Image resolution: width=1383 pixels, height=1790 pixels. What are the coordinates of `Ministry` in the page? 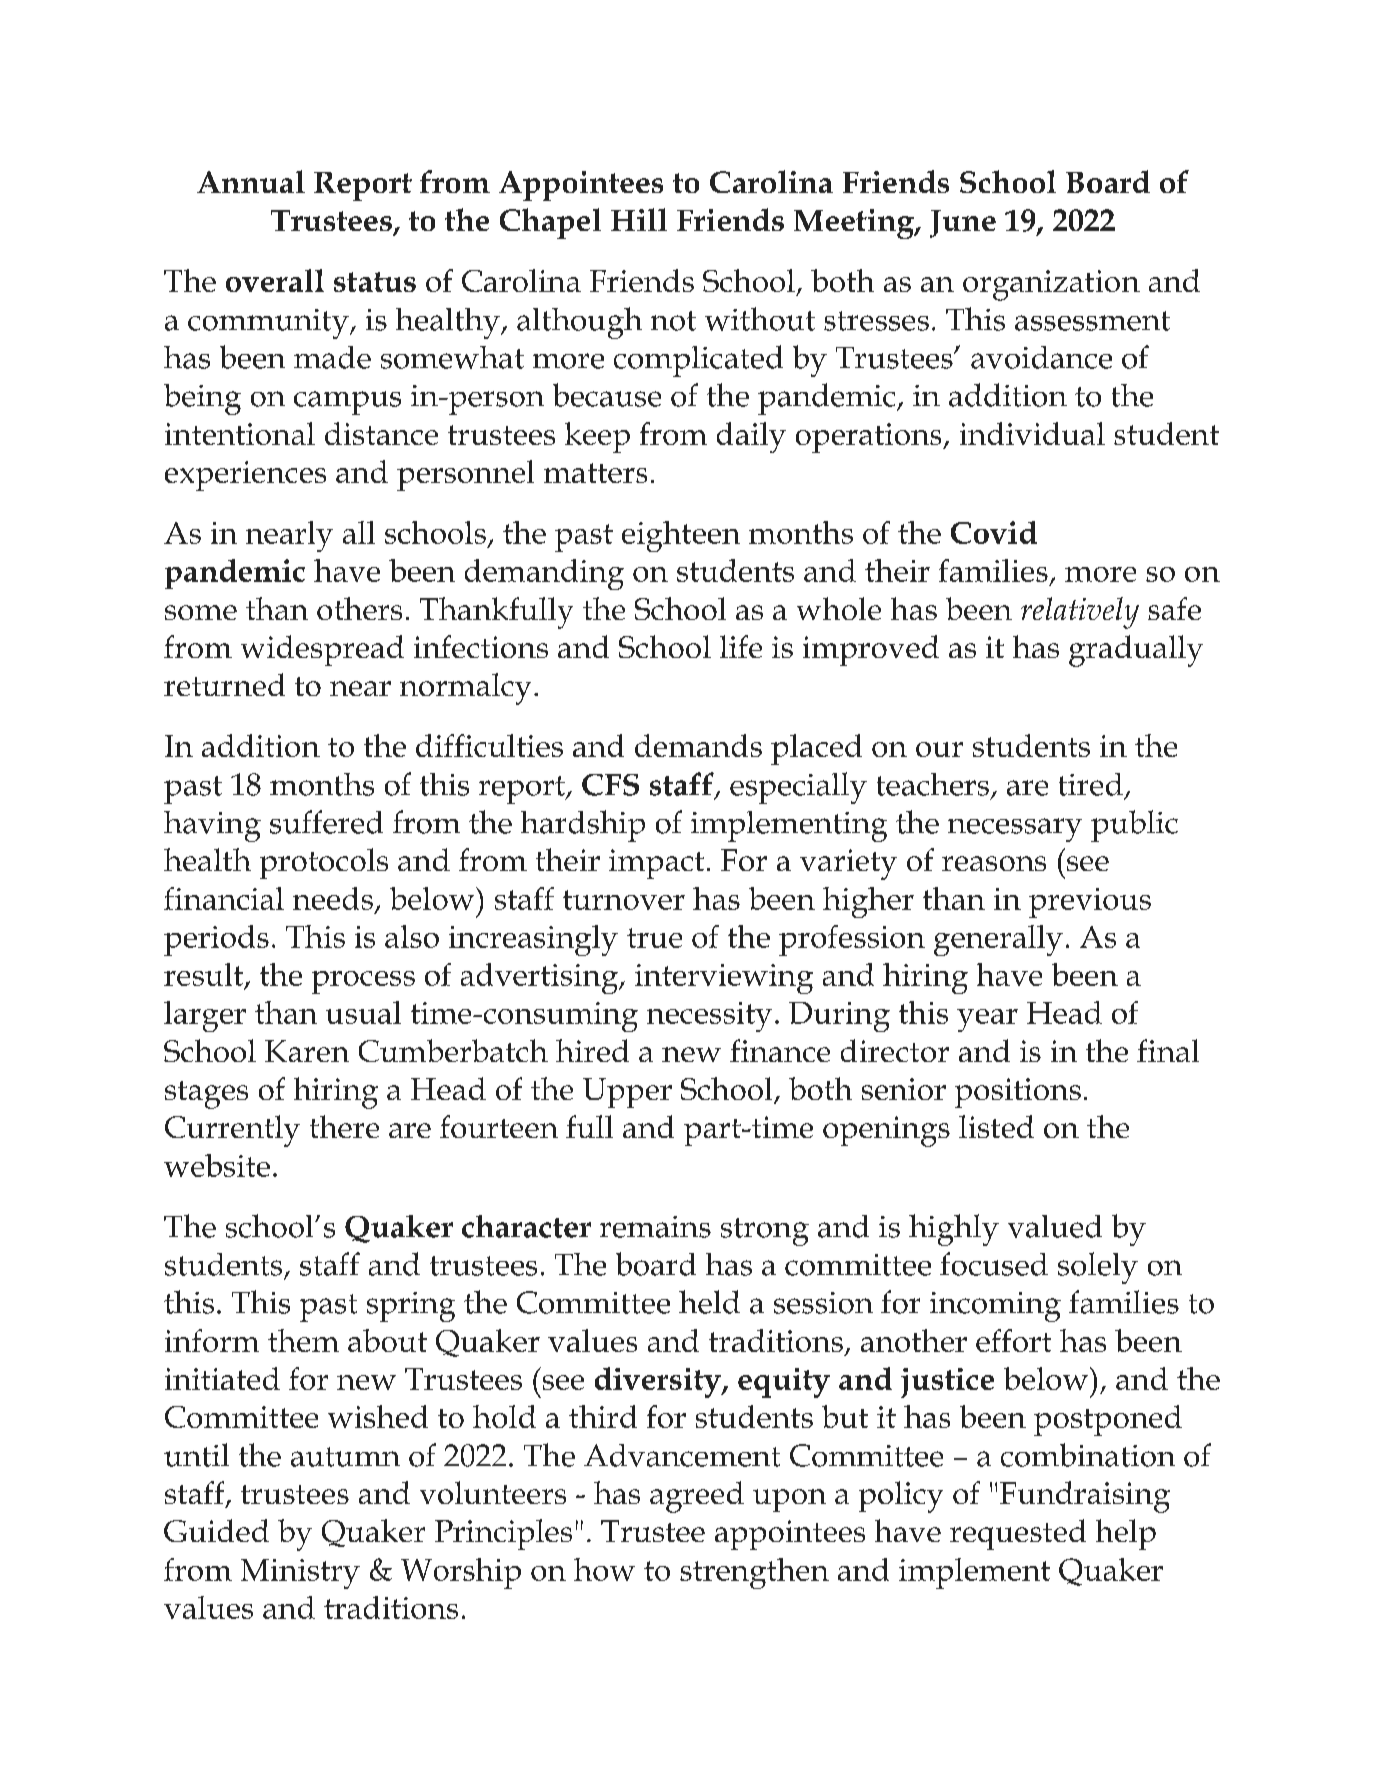 It's located at (300, 1574).
